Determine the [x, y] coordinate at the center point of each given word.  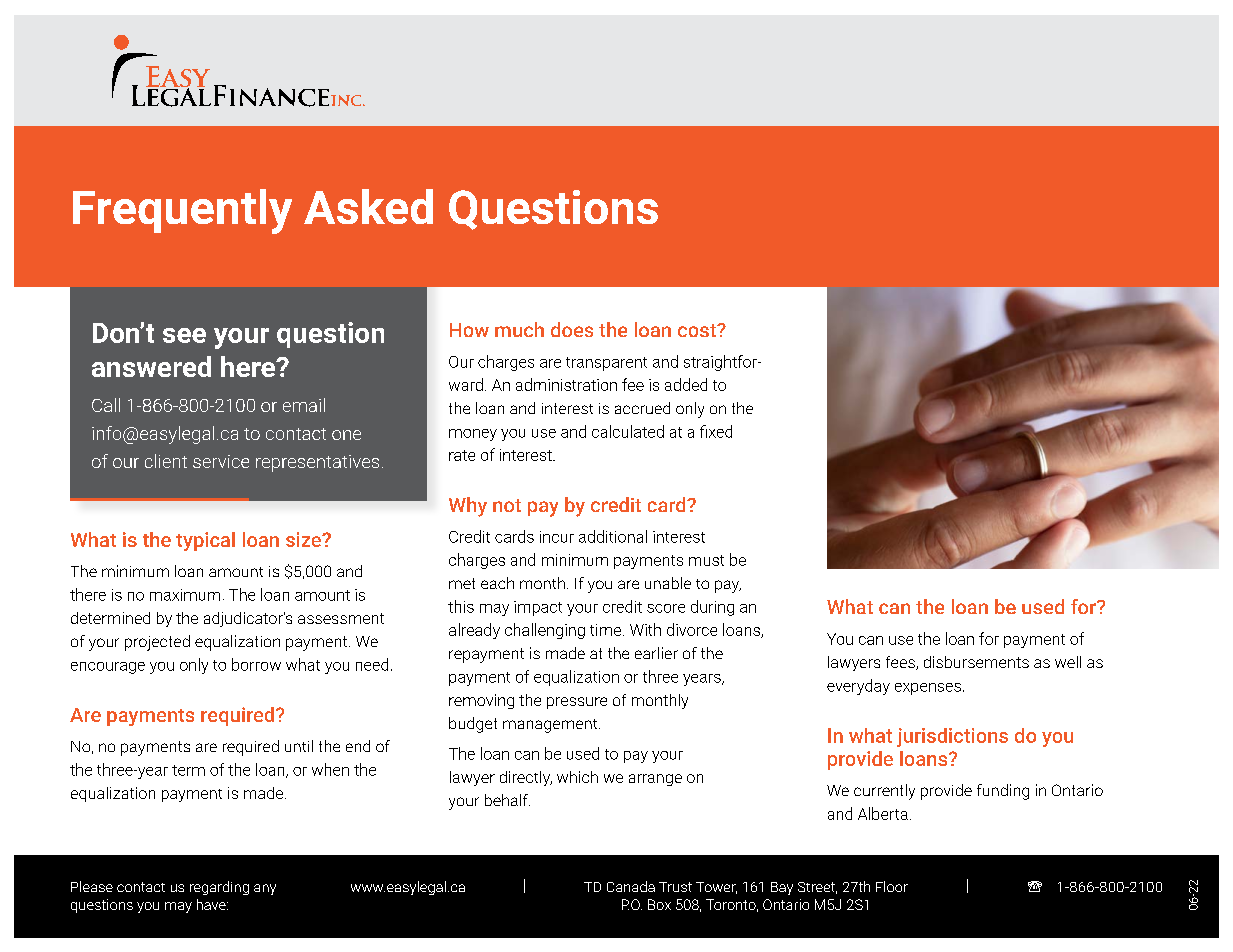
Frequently [182, 211]
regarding [219, 888]
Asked [368, 206]
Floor [892, 886]
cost [698, 330]
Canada [631, 886]
